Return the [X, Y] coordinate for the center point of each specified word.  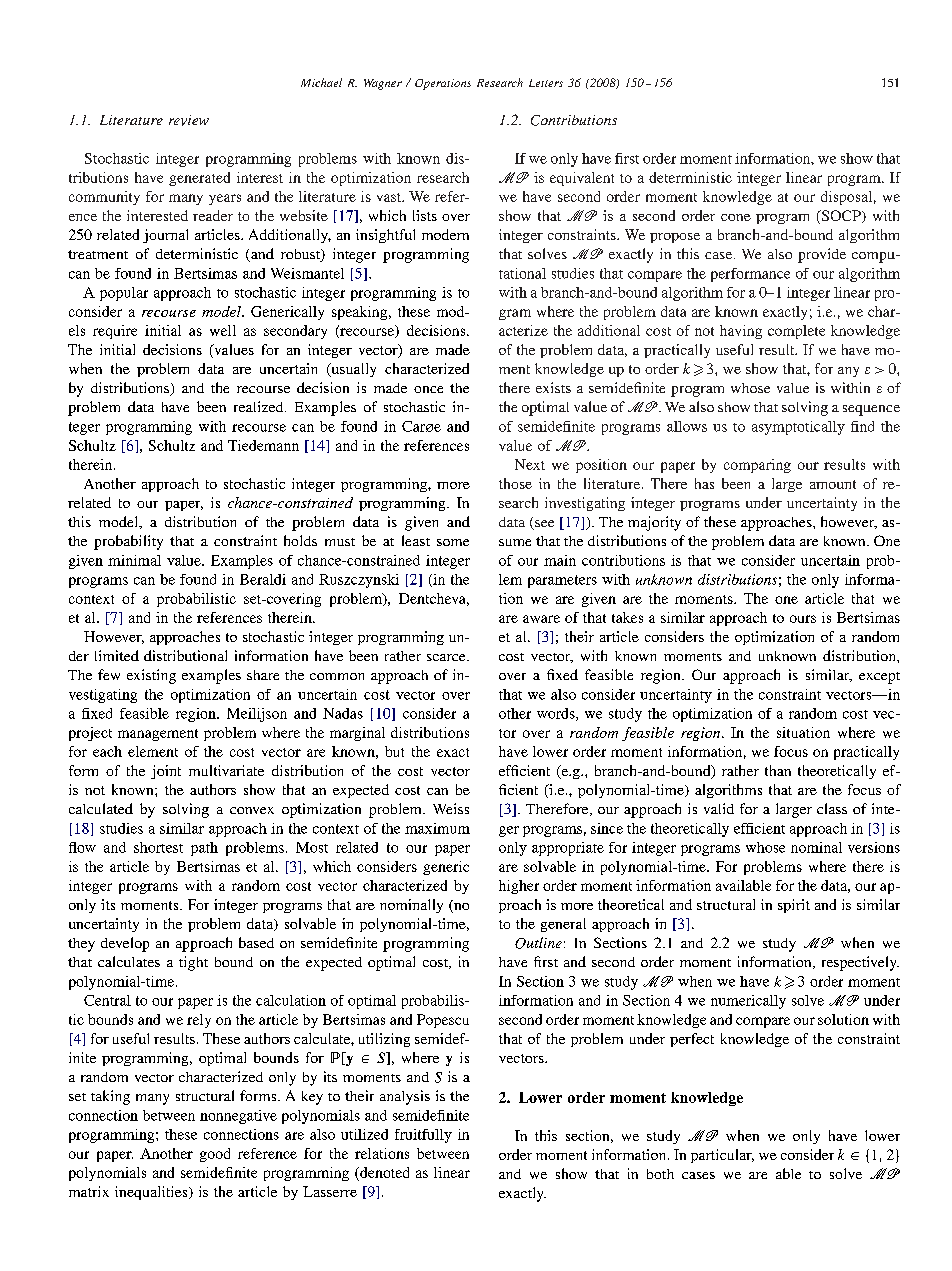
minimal [134, 560]
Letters [546, 83]
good [215, 1155]
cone [736, 217]
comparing [757, 466]
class [832, 808]
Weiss [451, 808]
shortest [158, 847]
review [189, 120]
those [515, 483]
